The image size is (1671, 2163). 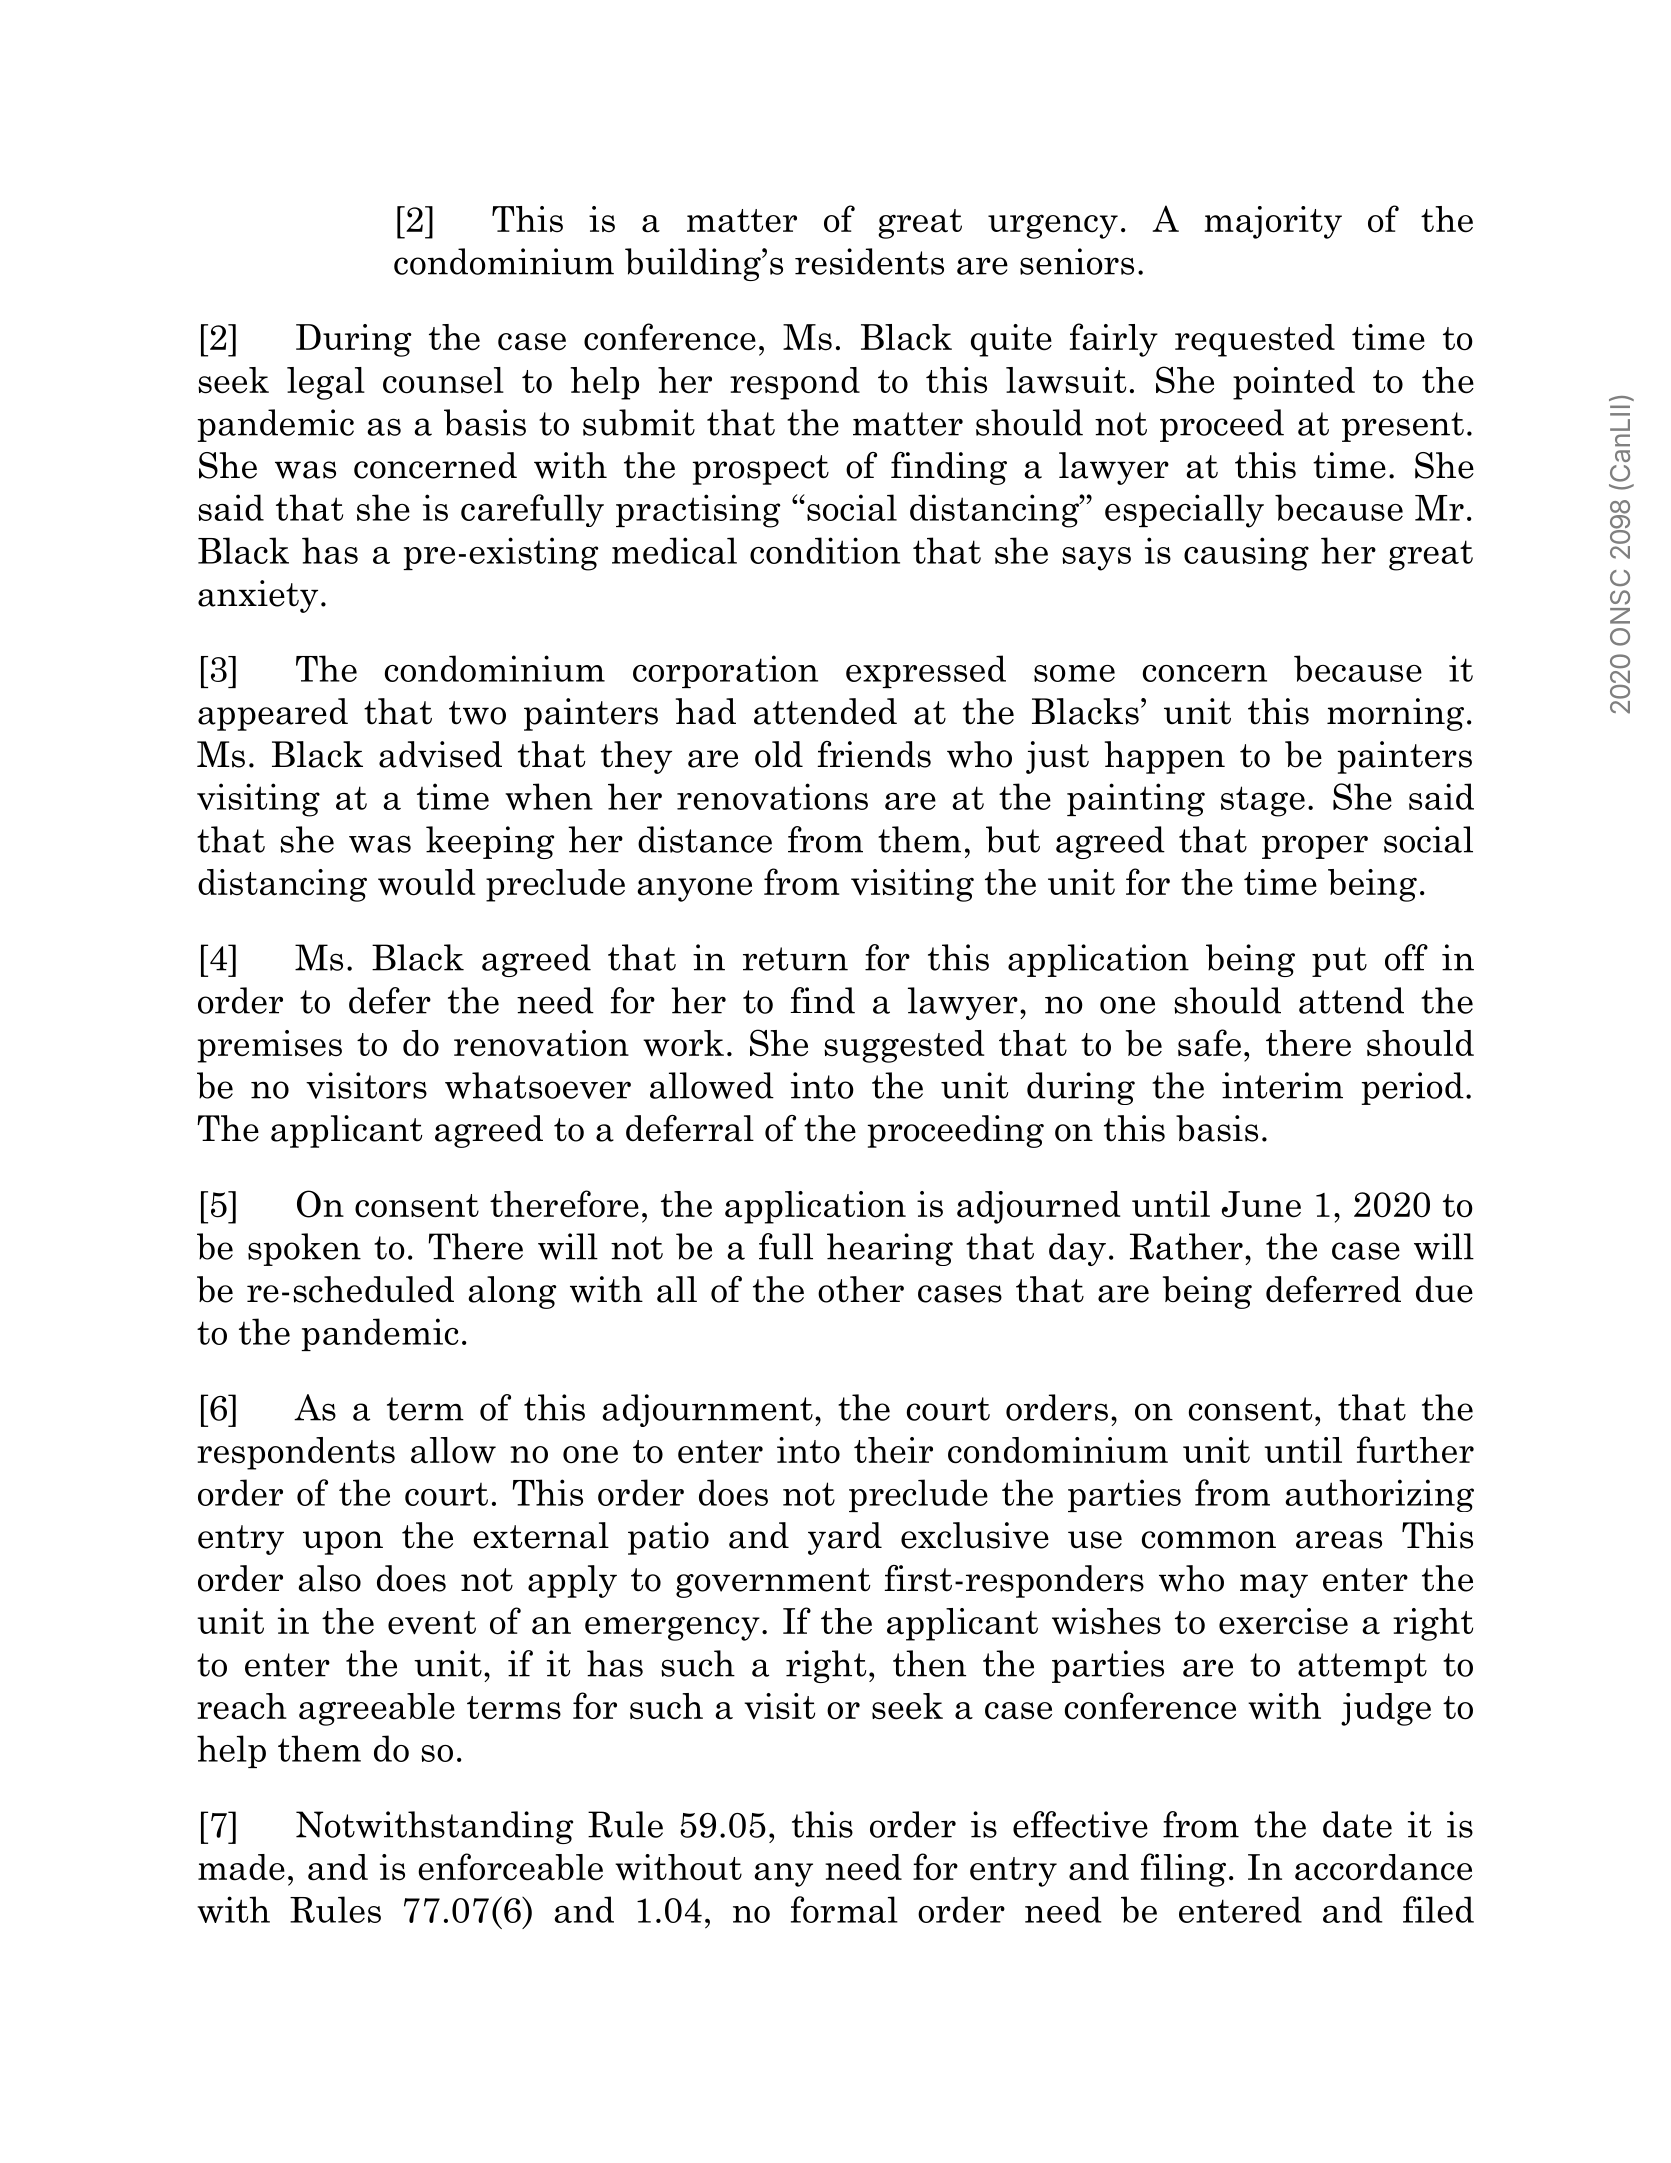 What do you see at coordinates (844, 1909) in the page?
I see `formal` at bounding box center [844, 1909].
